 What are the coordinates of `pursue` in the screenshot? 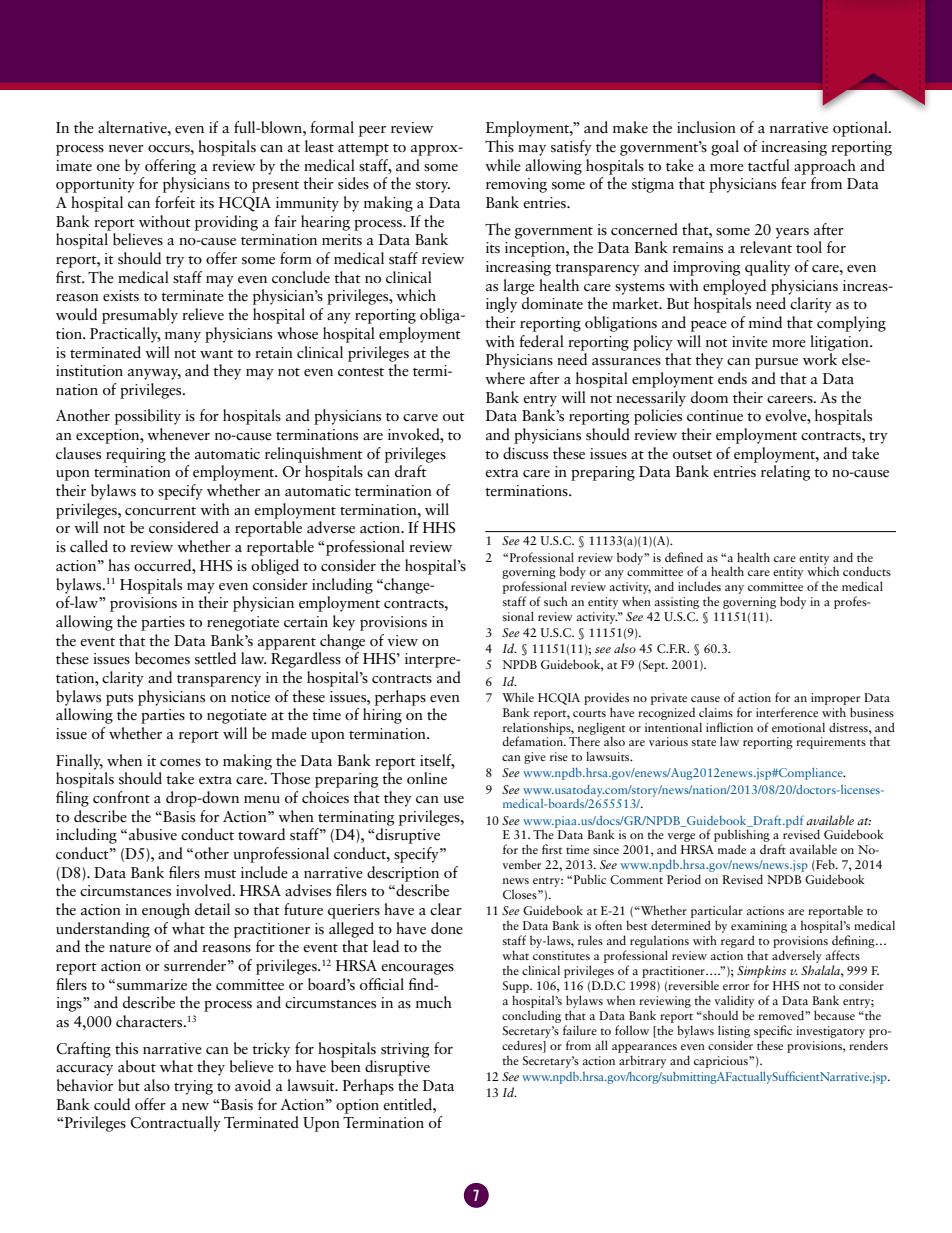 It's located at (776, 363).
